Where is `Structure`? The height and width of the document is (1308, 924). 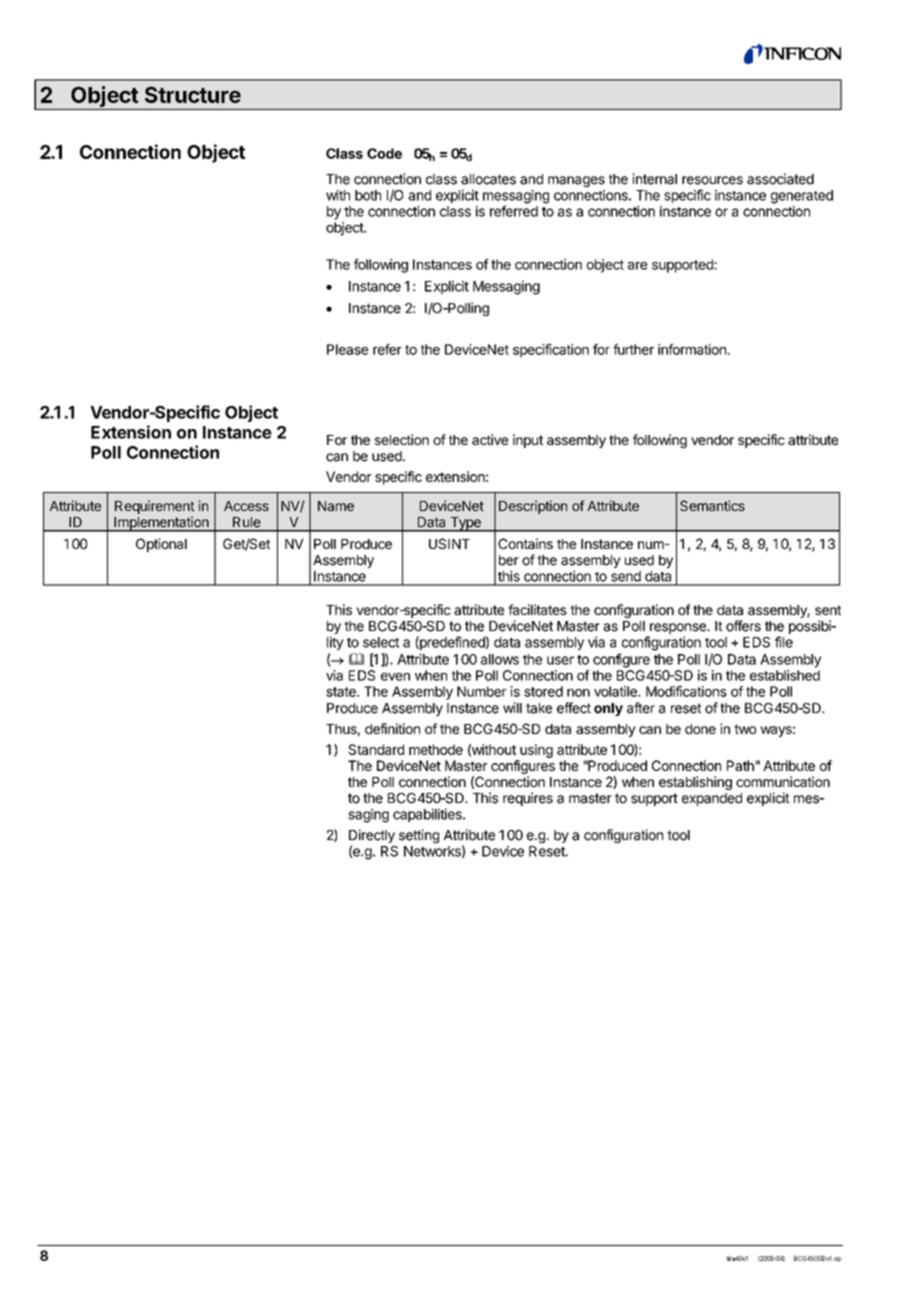
Structure is located at coordinates (193, 94).
